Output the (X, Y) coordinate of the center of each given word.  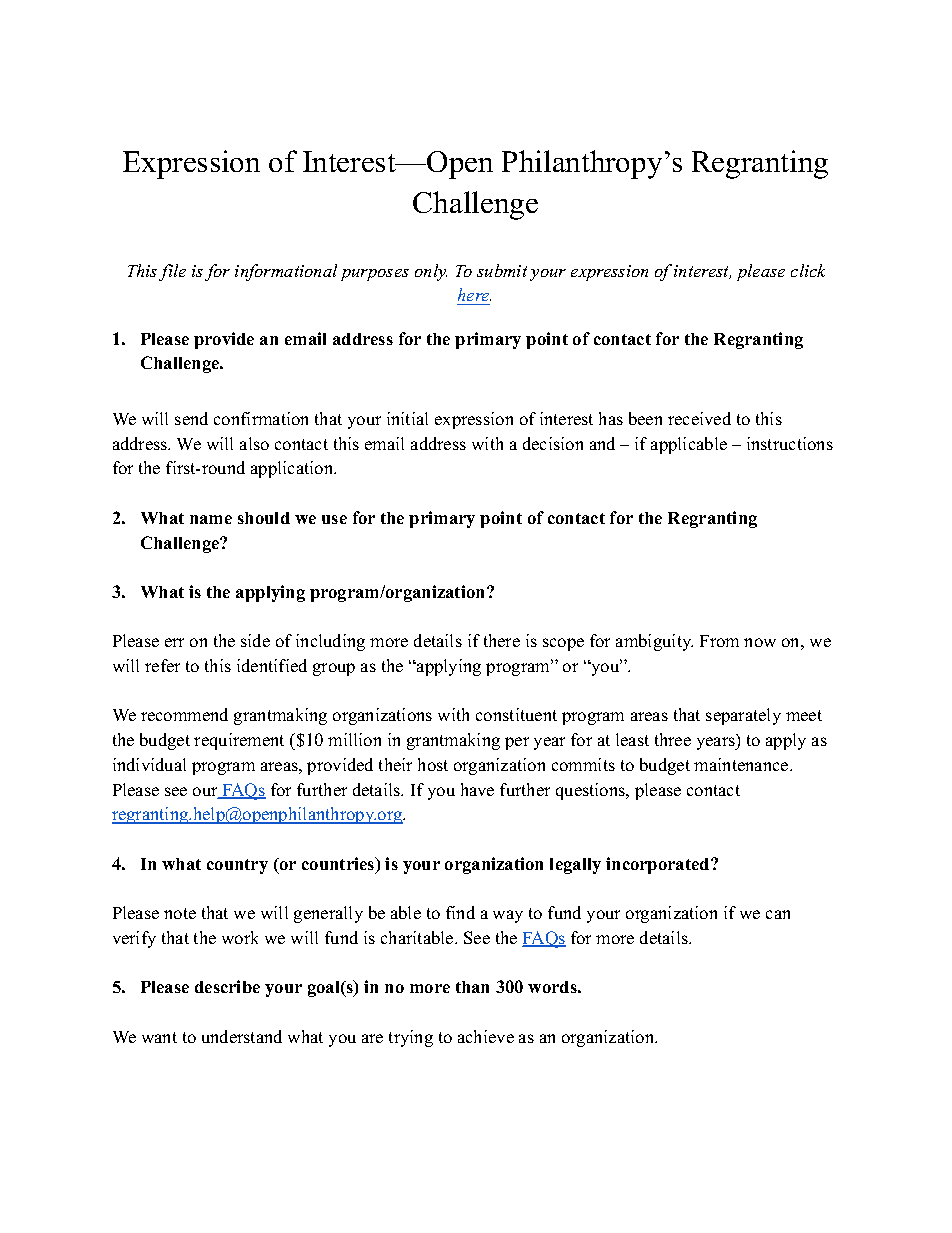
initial (407, 418)
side (255, 640)
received (699, 418)
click (808, 270)
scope (563, 644)
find (460, 912)
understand (242, 1036)
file (172, 272)
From (719, 641)
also (254, 443)
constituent (516, 714)
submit (502, 270)
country (237, 866)
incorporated (659, 865)
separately (743, 716)
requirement (239, 741)
